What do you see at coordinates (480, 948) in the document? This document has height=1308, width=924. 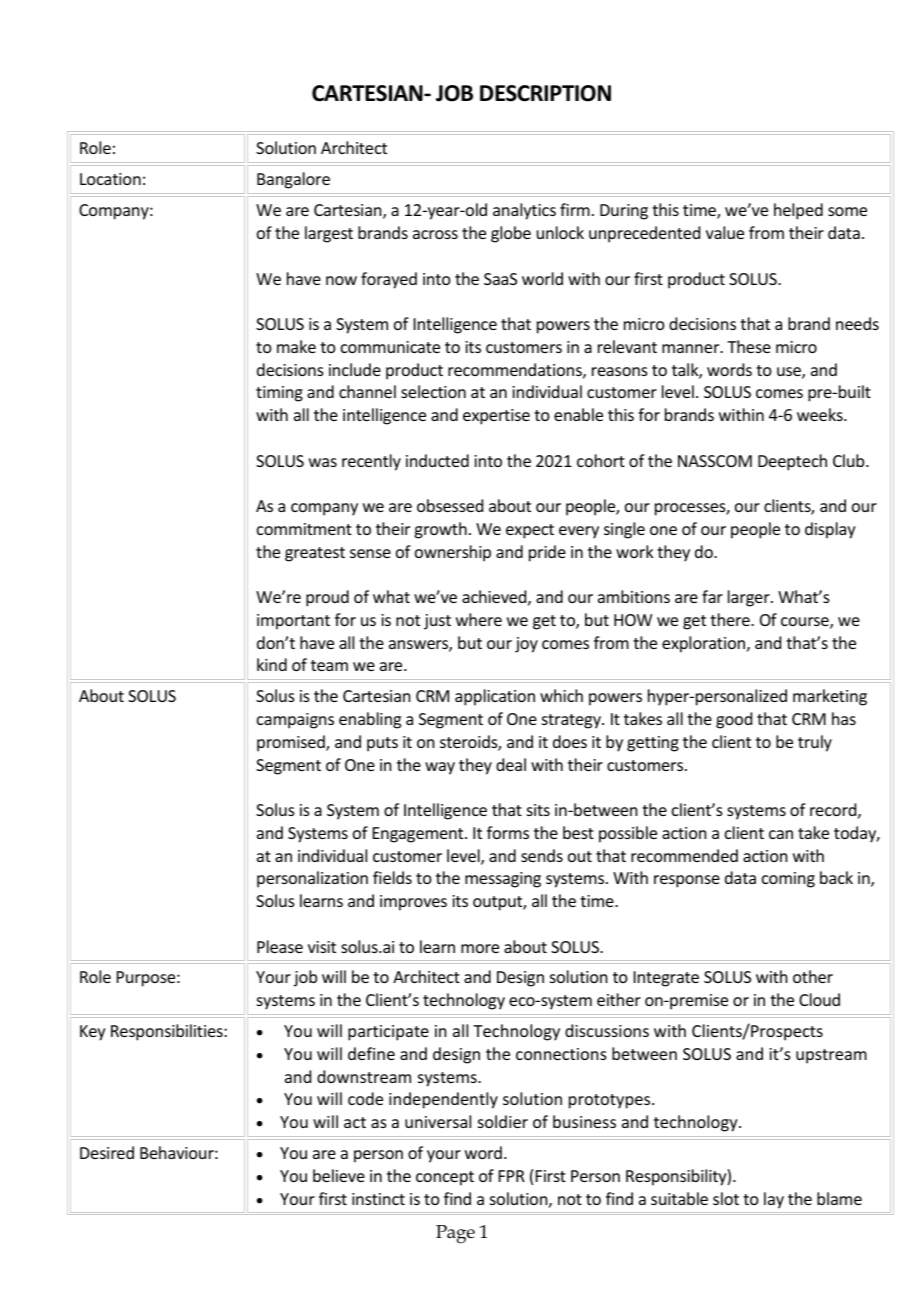 I see `more` at bounding box center [480, 948].
